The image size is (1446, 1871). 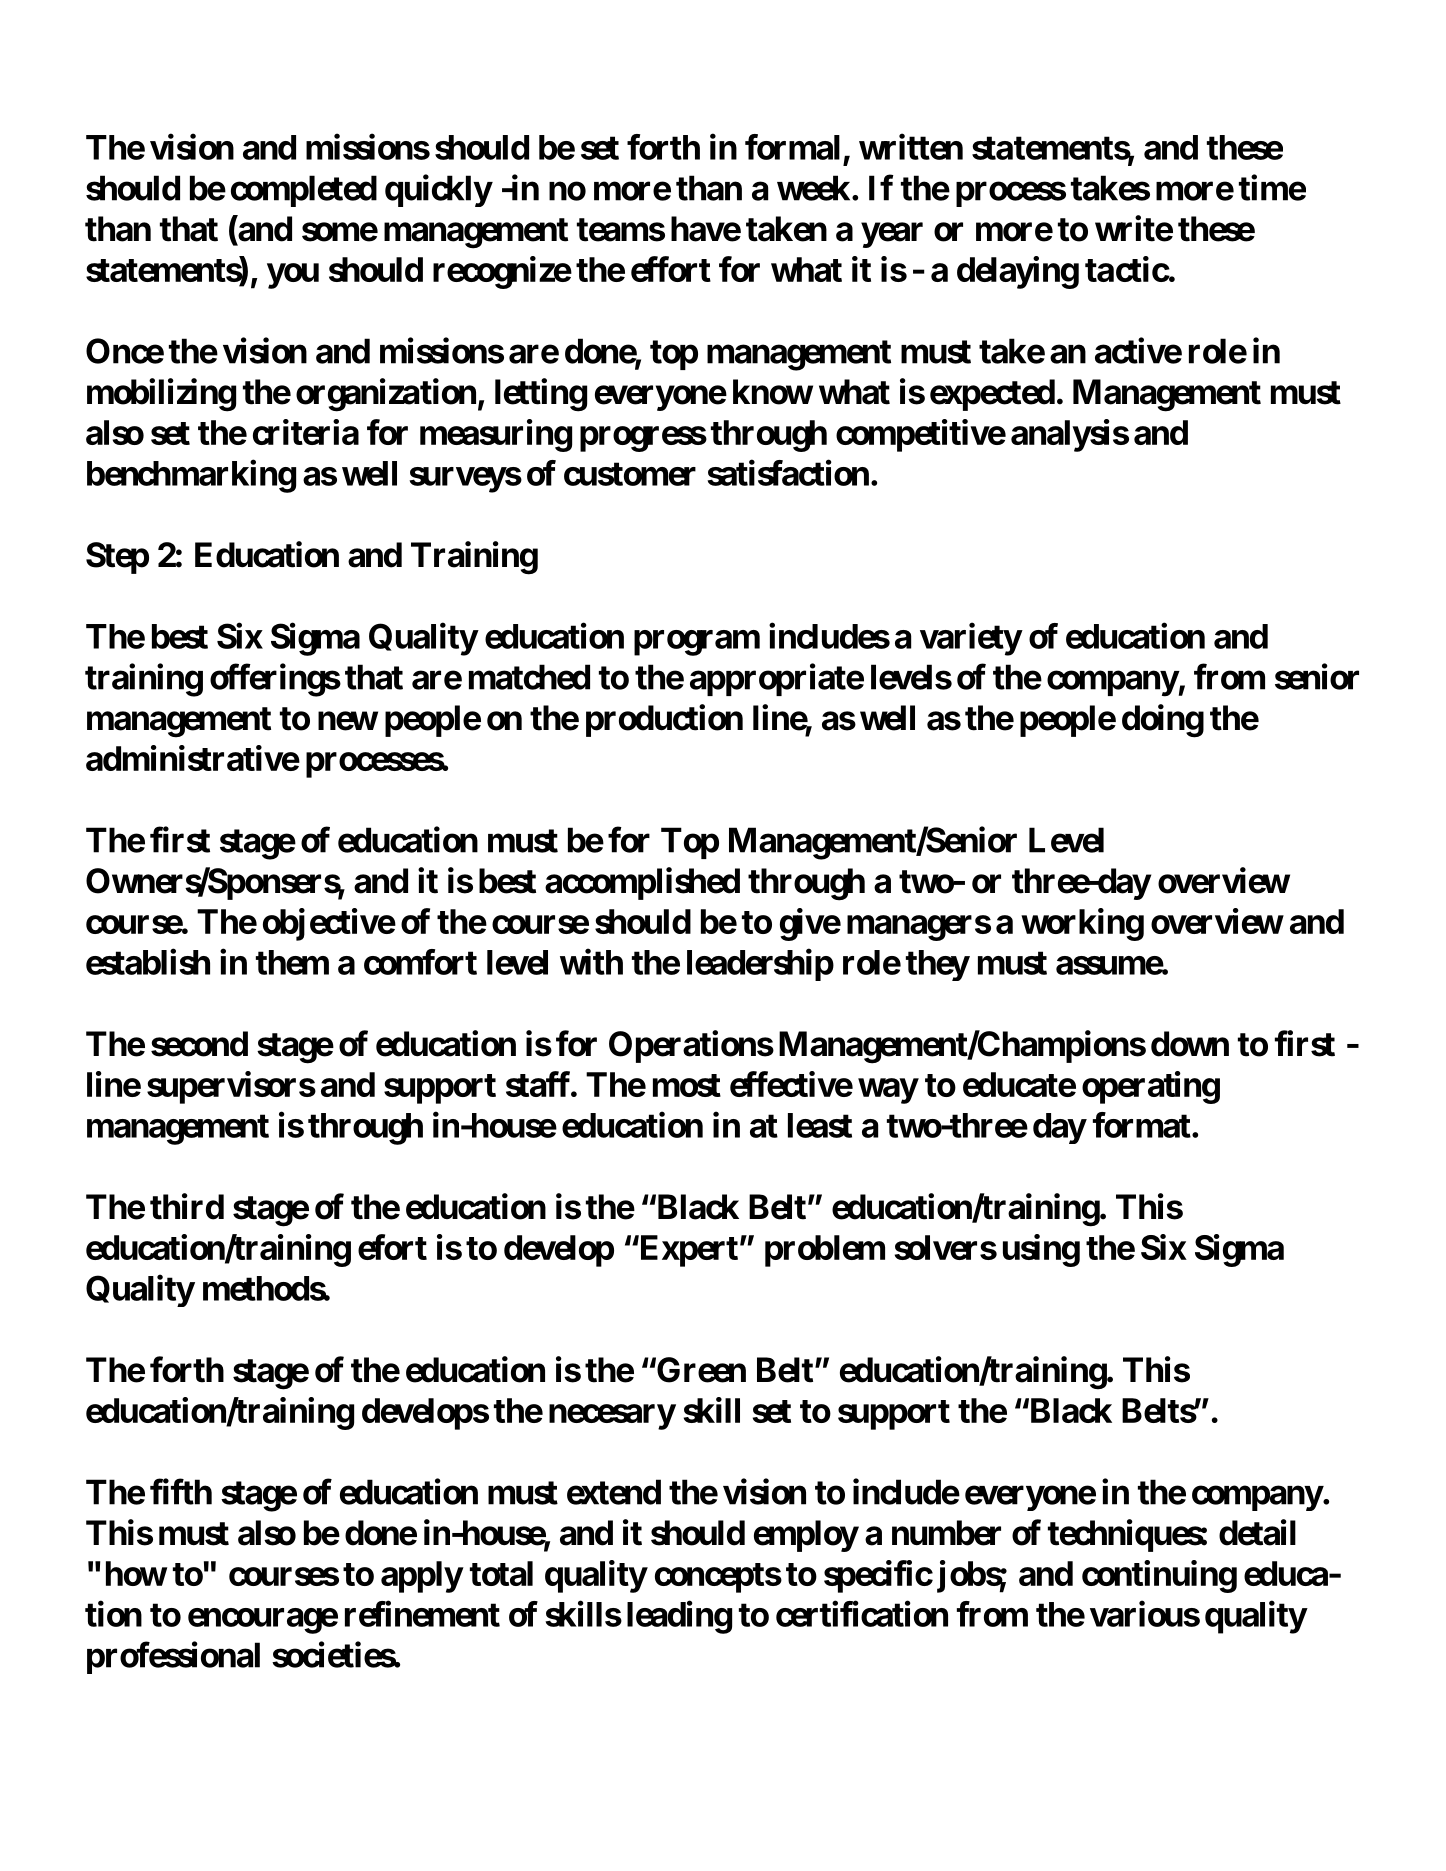 What do you see at coordinates (292, 962) in the screenshot?
I see `them` at bounding box center [292, 962].
